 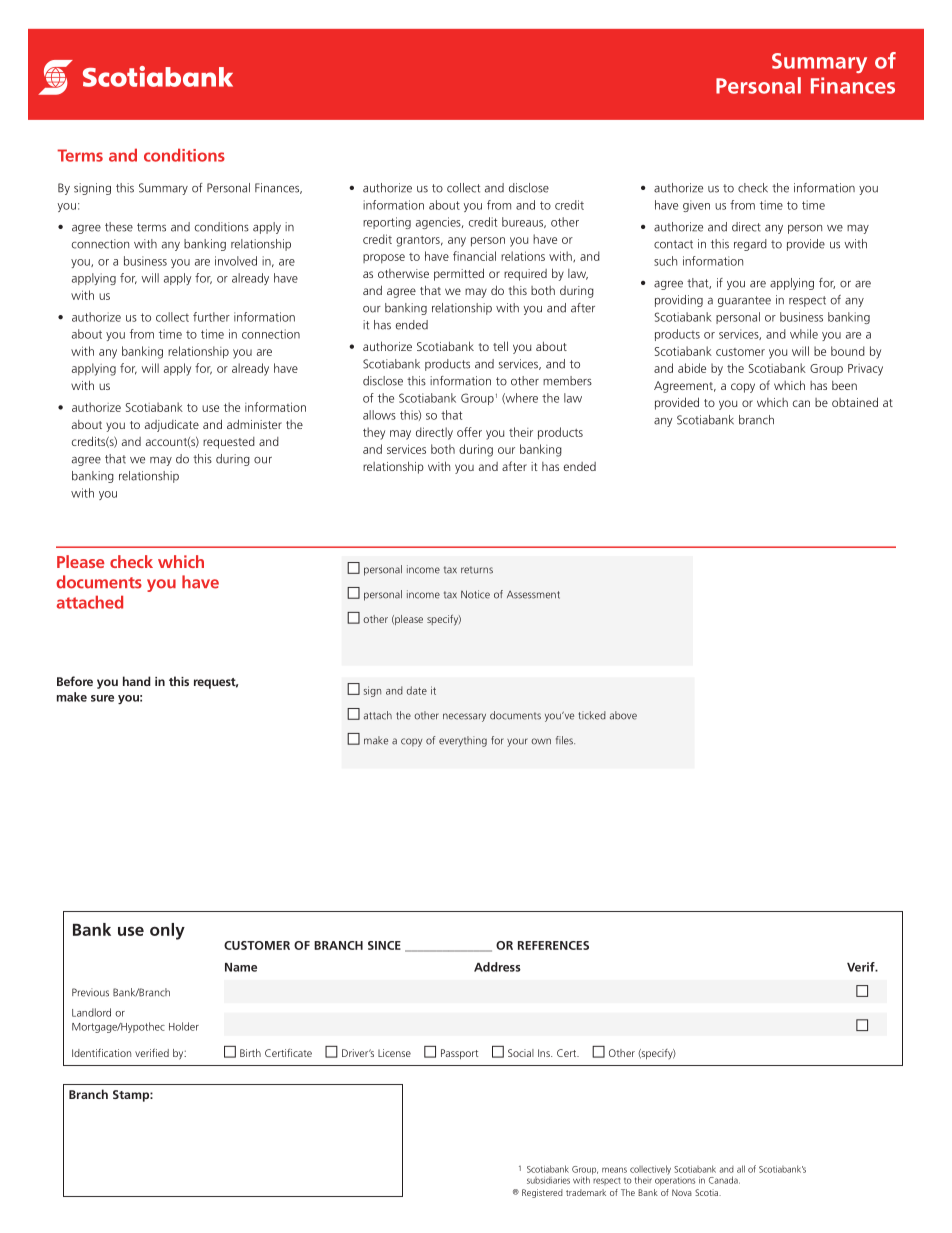 What do you see at coordinates (548, 1180) in the screenshot?
I see `subsidiaries` at bounding box center [548, 1180].
